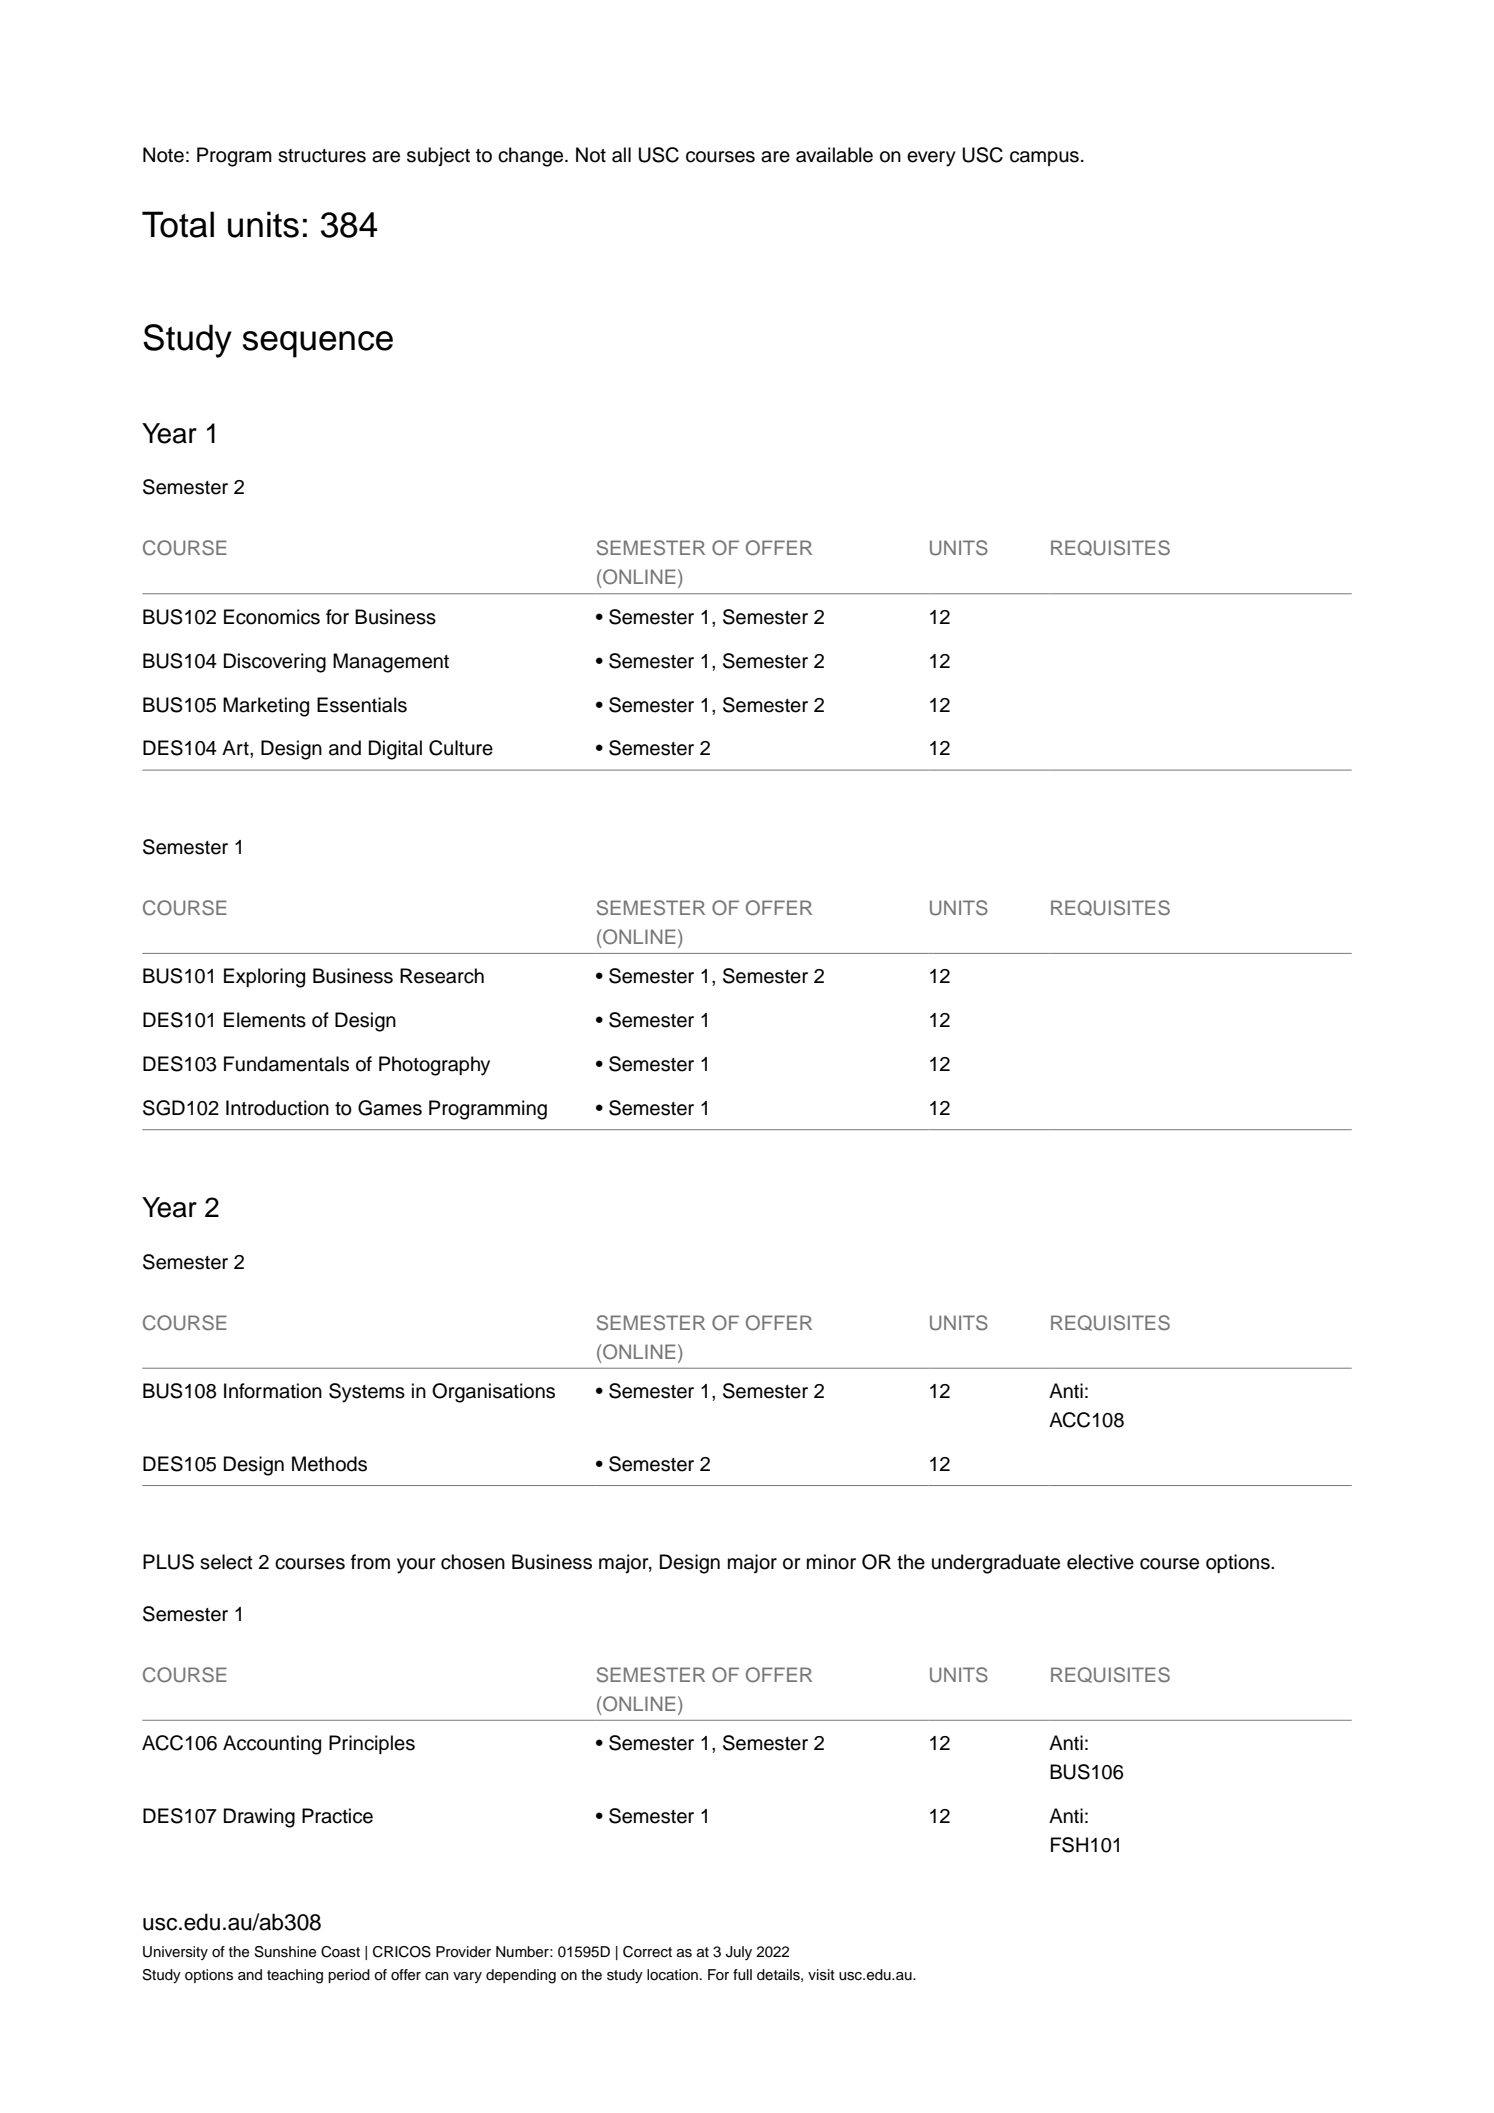 The width and height of the screenshot is (1494, 2113). Describe the element at coordinates (931, 159) in the screenshot. I see `every` at that location.
